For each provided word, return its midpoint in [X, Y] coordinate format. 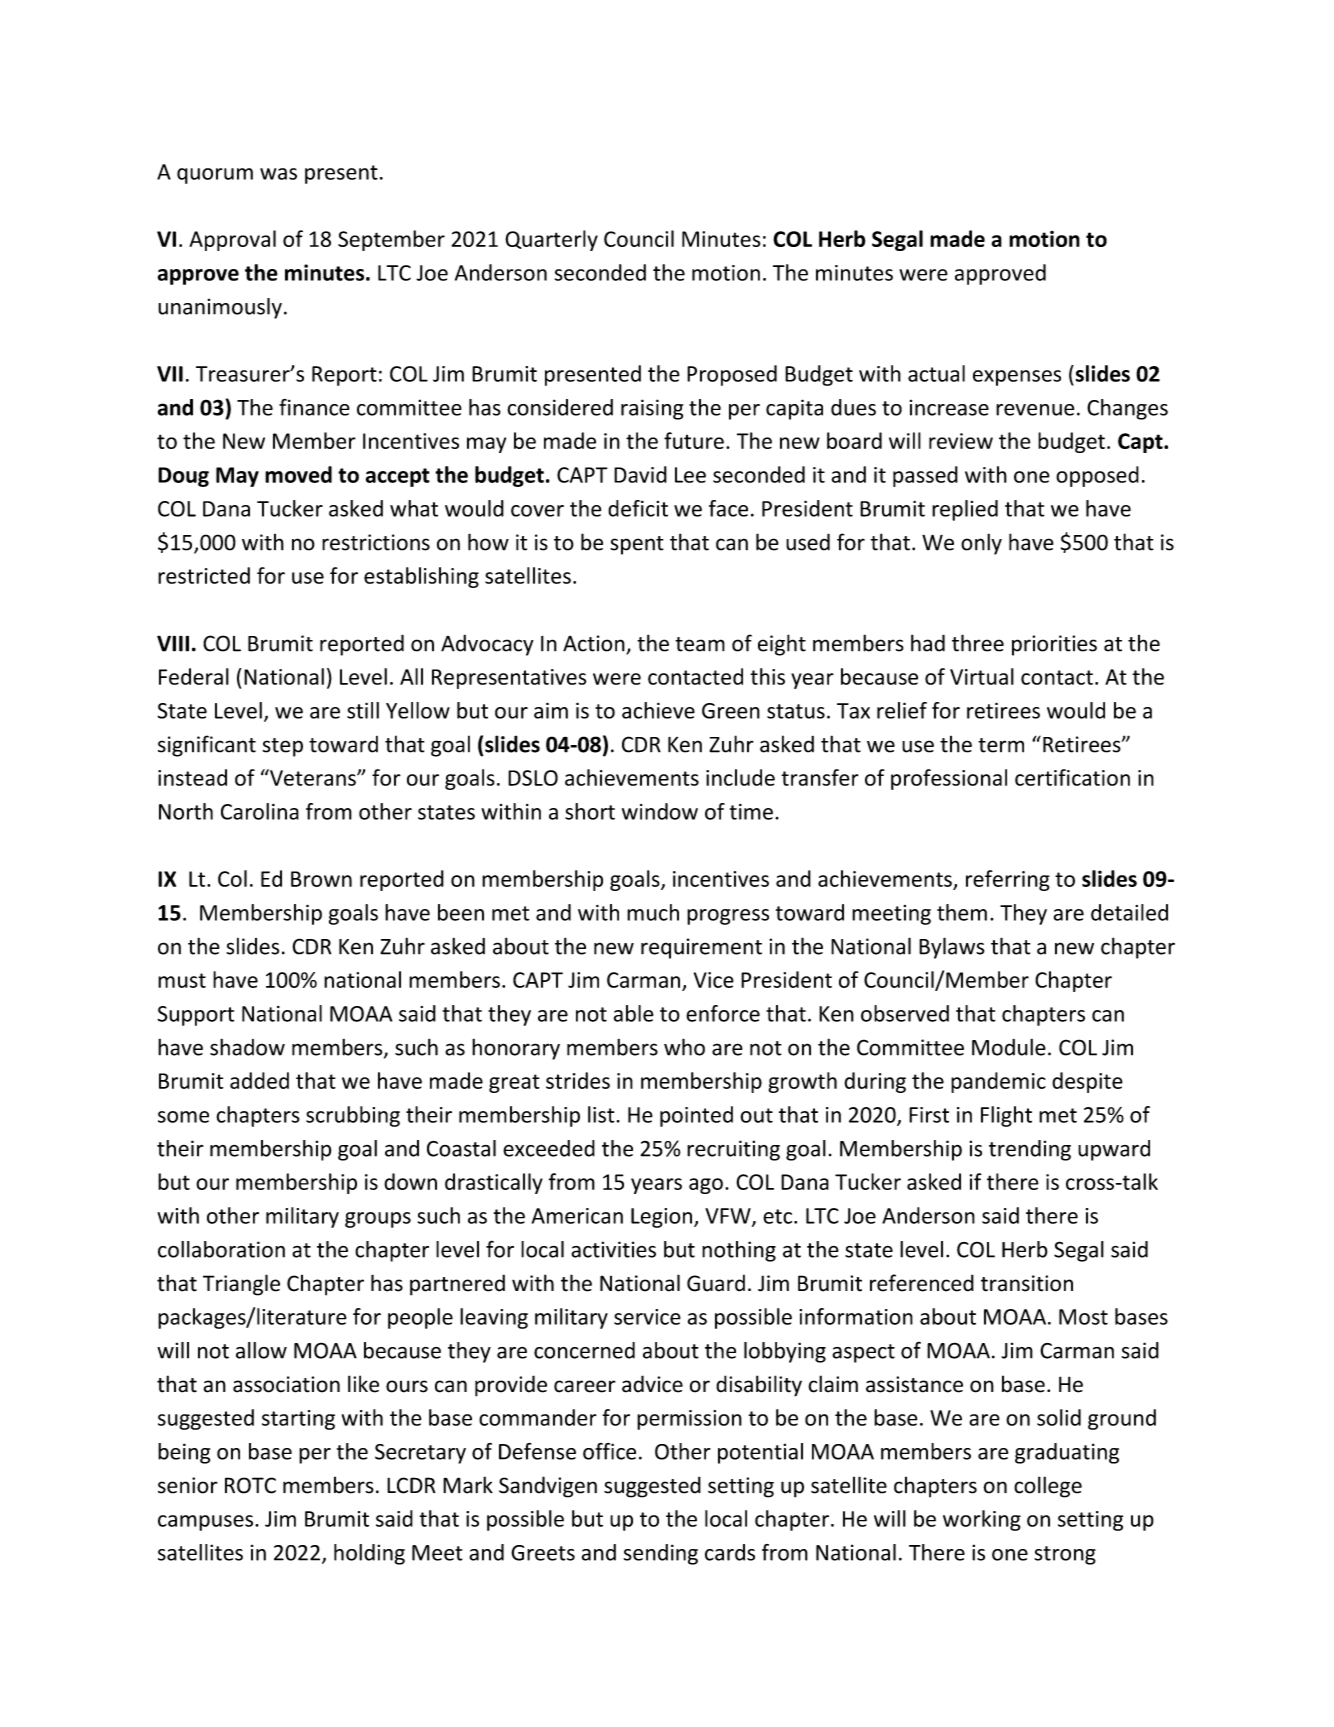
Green [731, 711]
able [634, 1013]
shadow [247, 1047]
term [1001, 745]
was [278, 174]
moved [298, 474]
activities [613, 1249]
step [282, 747]
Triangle [241, 1285]
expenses [1017, 378]
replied [965, 510]
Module [1009, 1047]
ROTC [250, 1485]
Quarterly [551, 240]
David [640, 474]
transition [1027, 1283]
